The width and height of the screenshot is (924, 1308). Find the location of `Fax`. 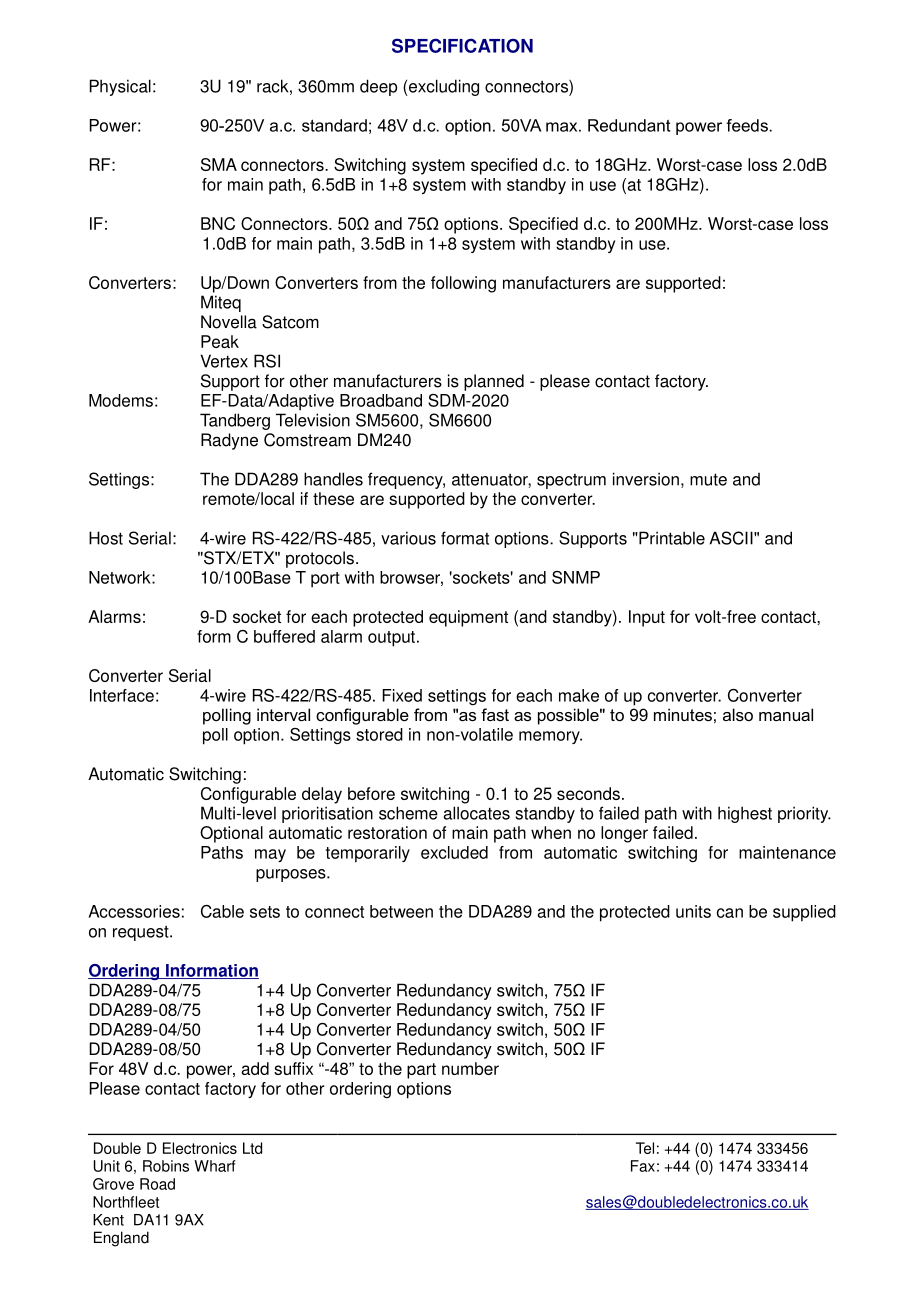

Fax is located at coordinates (643, 1166).
